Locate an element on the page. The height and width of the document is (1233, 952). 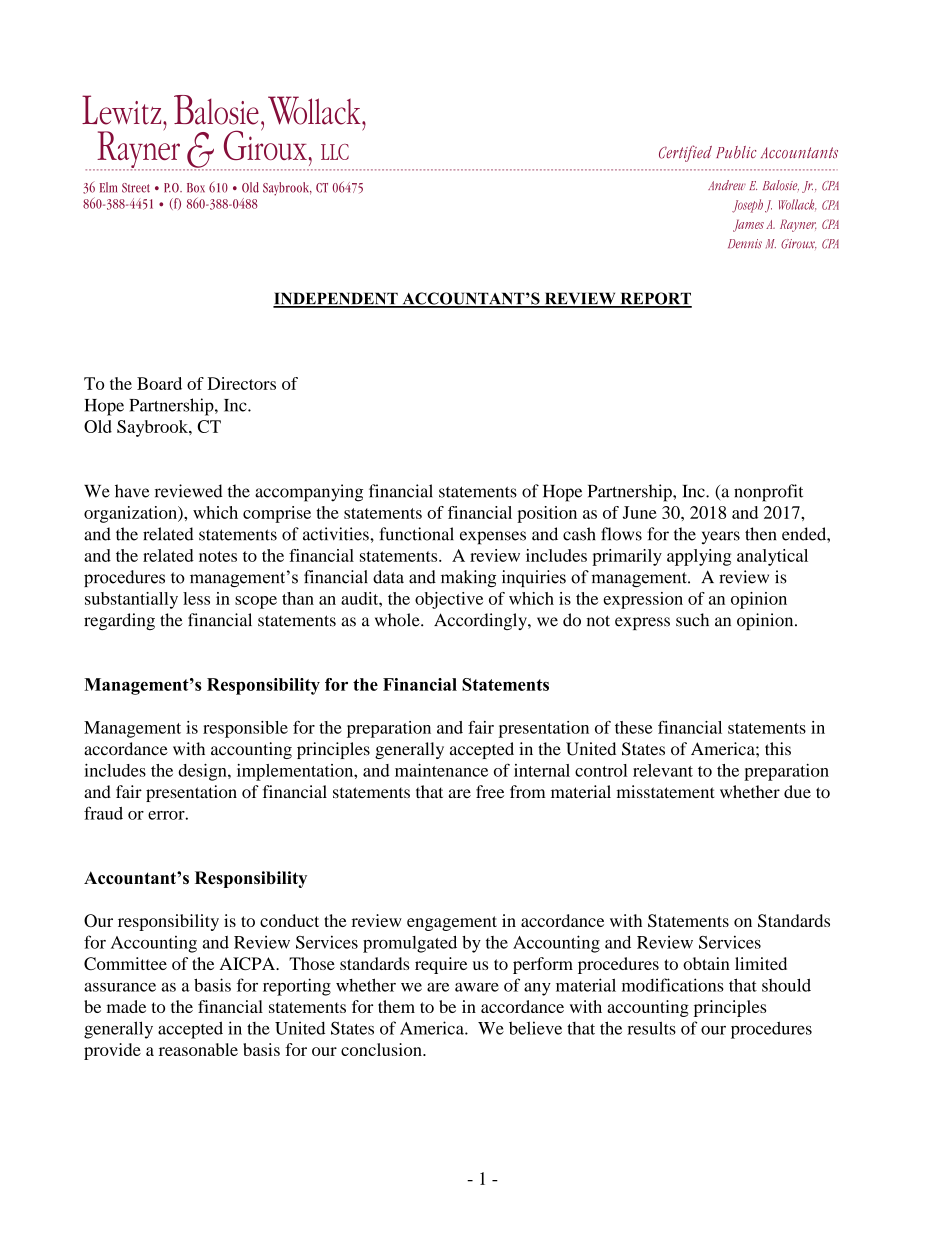
nonprofit is located at coordinates (768, 493).
